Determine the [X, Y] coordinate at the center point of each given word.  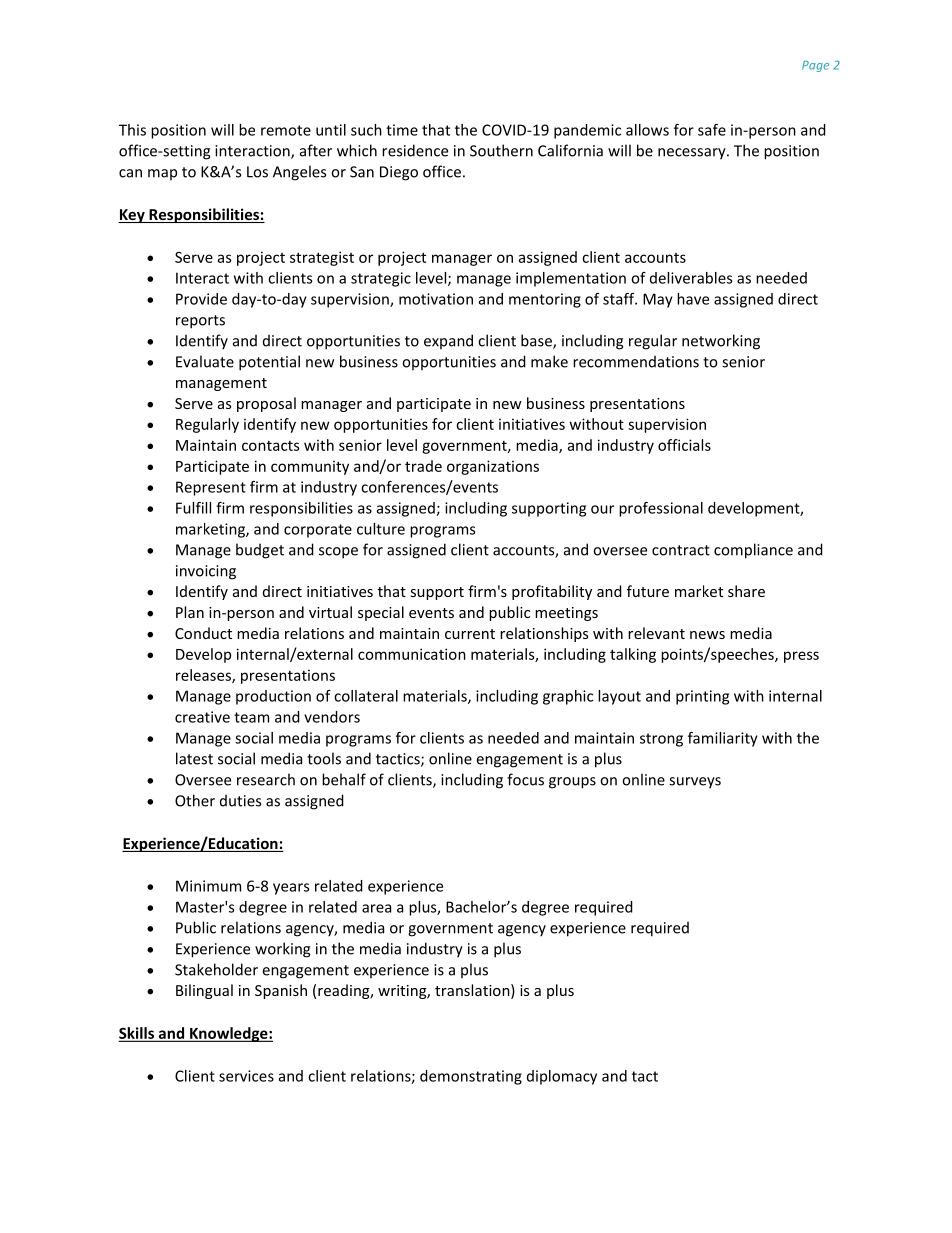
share [746, 591]
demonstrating [471, 1077]
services [246, 1076]
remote [286, 130]
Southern [501, 150]
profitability [552, 592]
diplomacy [562, 1077]
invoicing [206, 572]
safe [712, 130]
